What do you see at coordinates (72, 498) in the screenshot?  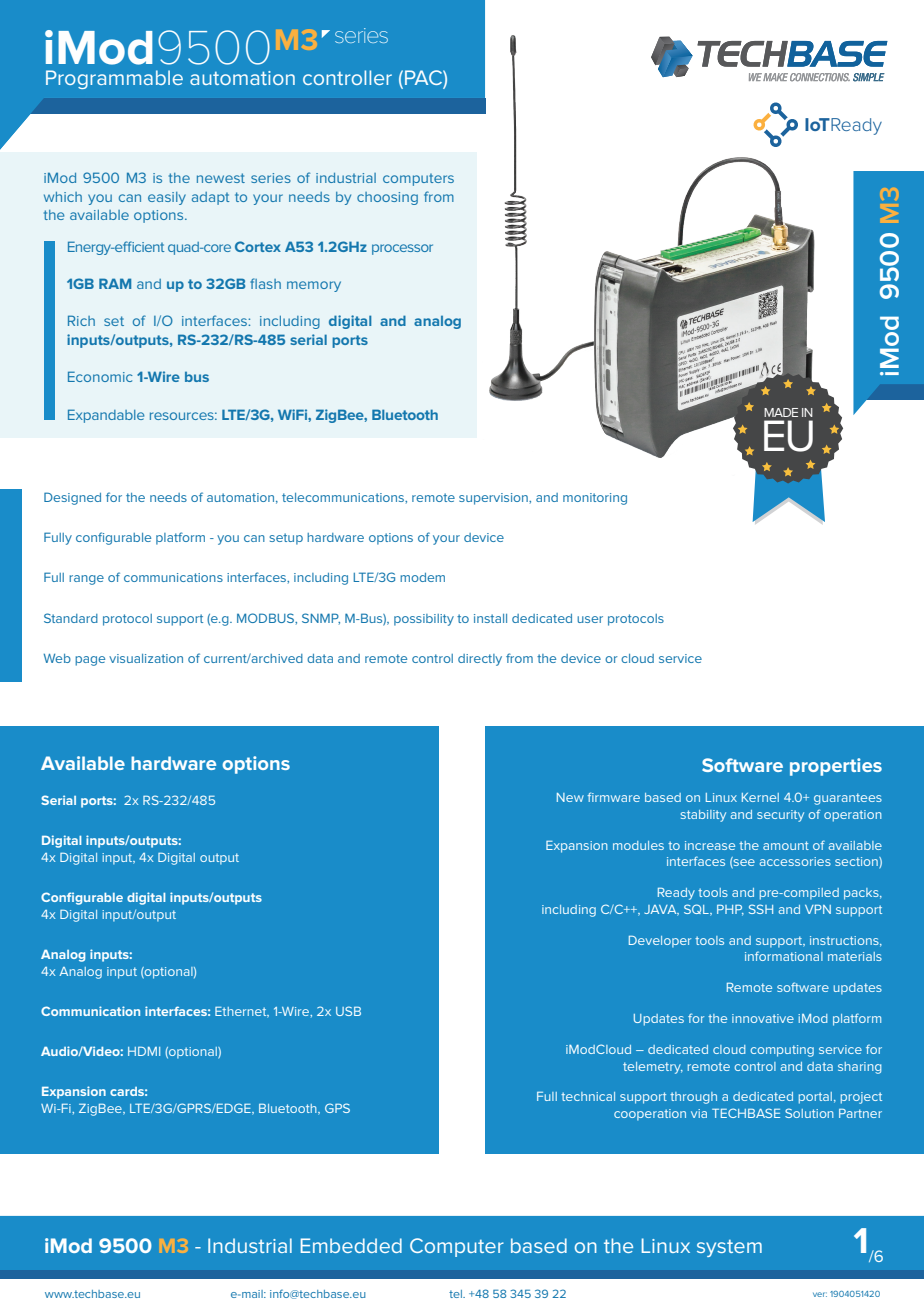 I see `Designed` at bounding box center [72, 498].
